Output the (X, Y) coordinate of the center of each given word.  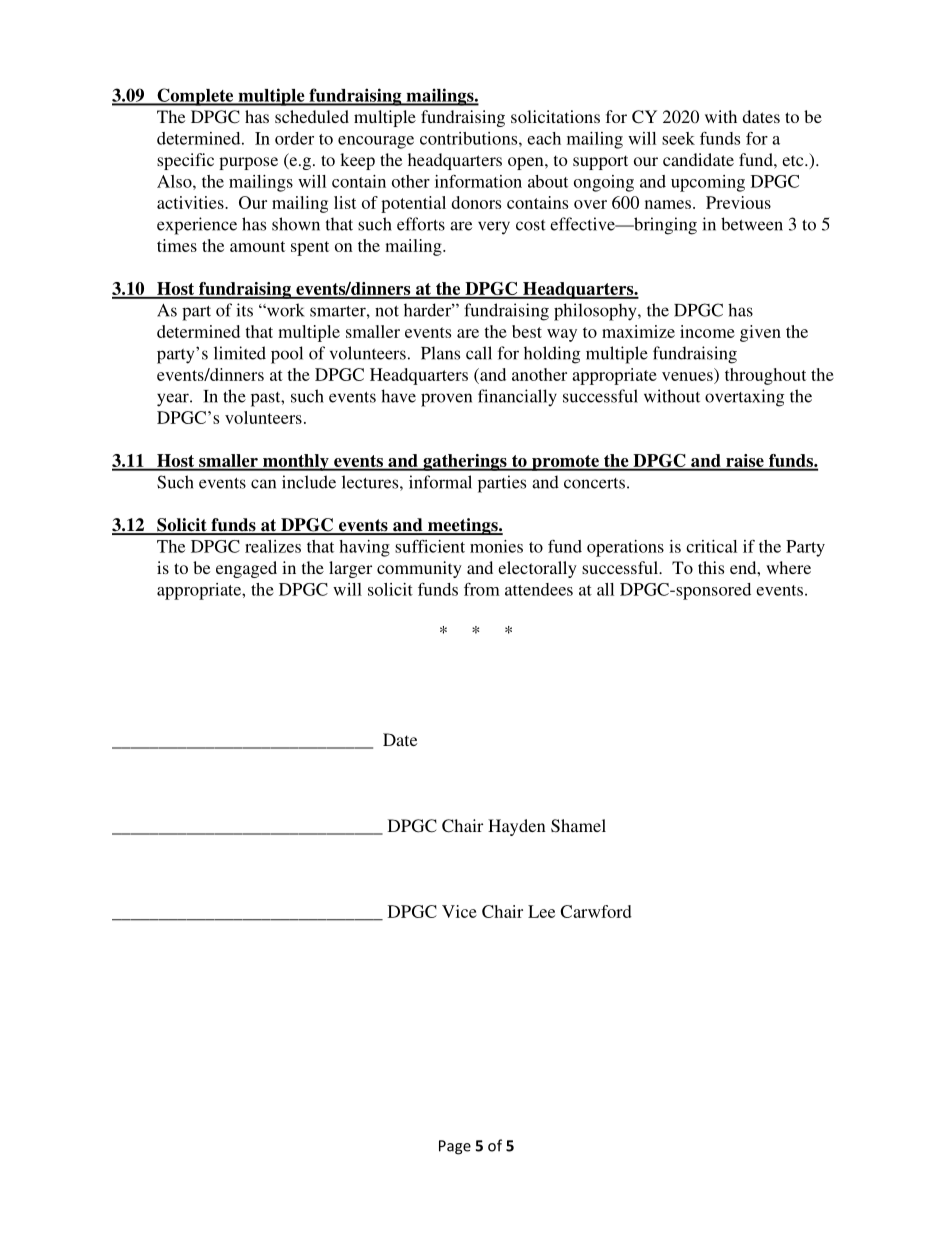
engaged (246, 569)
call (479, 353)
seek (678, 138)
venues (687, 376)
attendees (539, 589)
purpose (248, 163)
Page (455, 1147)
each (544, 138)
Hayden (517, 827)
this (711, 567)
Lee (541, 911)
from (482, 589)
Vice (459, 911)
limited (240, 353)
